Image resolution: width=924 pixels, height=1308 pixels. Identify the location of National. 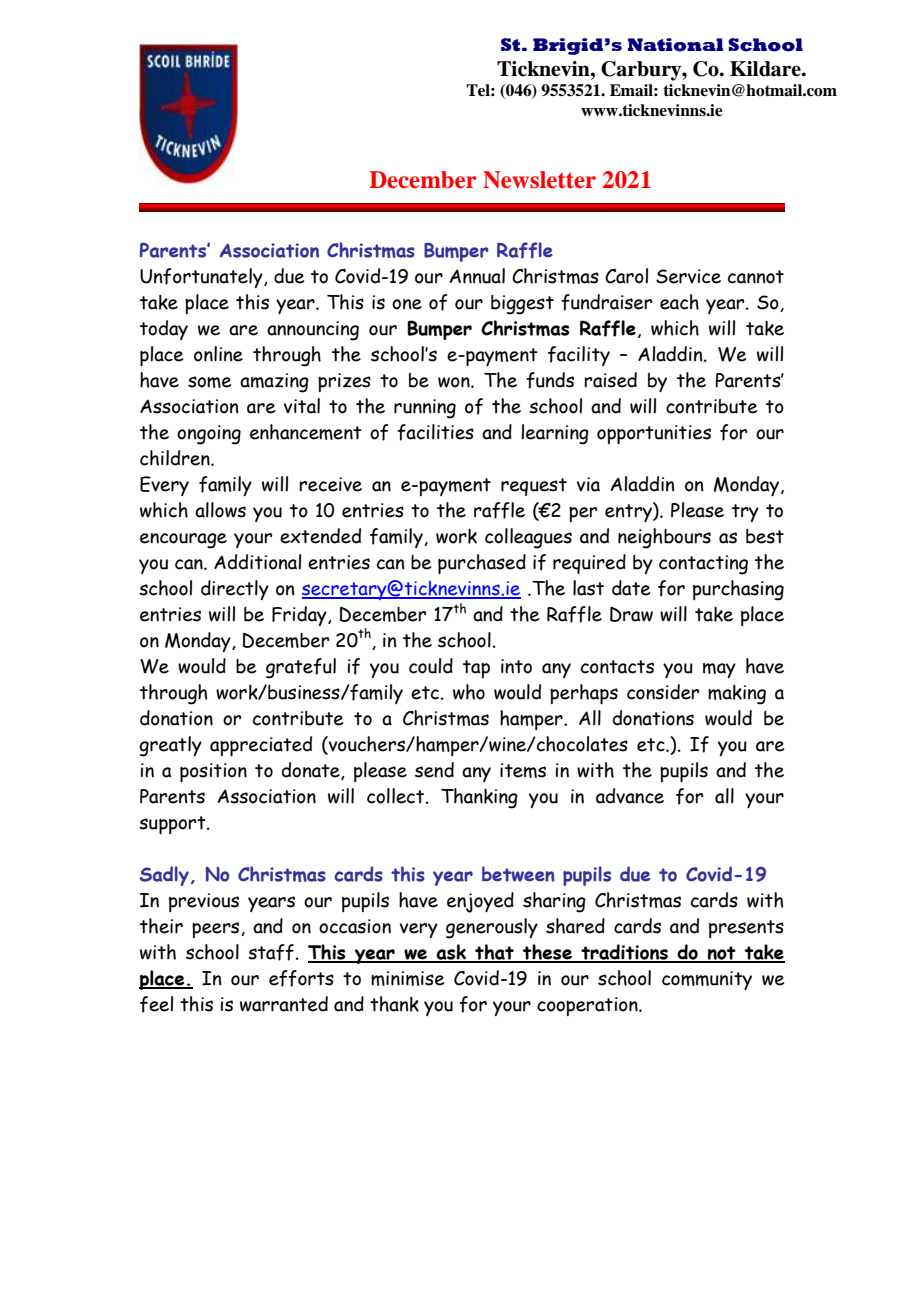
(675, 45).
